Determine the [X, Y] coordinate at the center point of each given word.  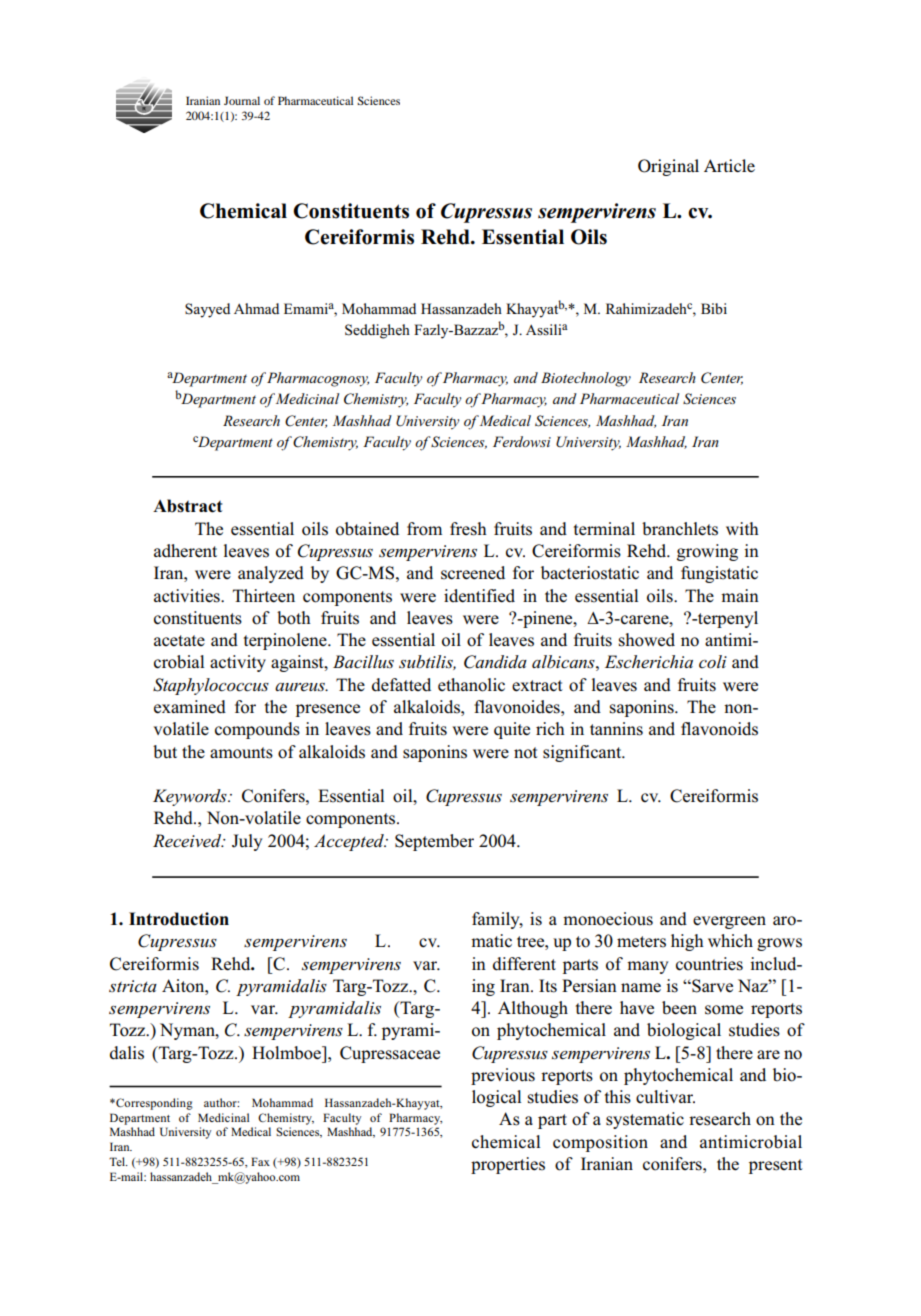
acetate [179, 640]
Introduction [179, 919]
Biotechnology [586, 379]
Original [668, 167]
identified [479, 596]
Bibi [714, 308]
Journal [242, 100]
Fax [260, 1161]
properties [508, 1165]
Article [729, 165]
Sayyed [207, 310]
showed [647, 640]
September [434, 842]
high [687, 942]
